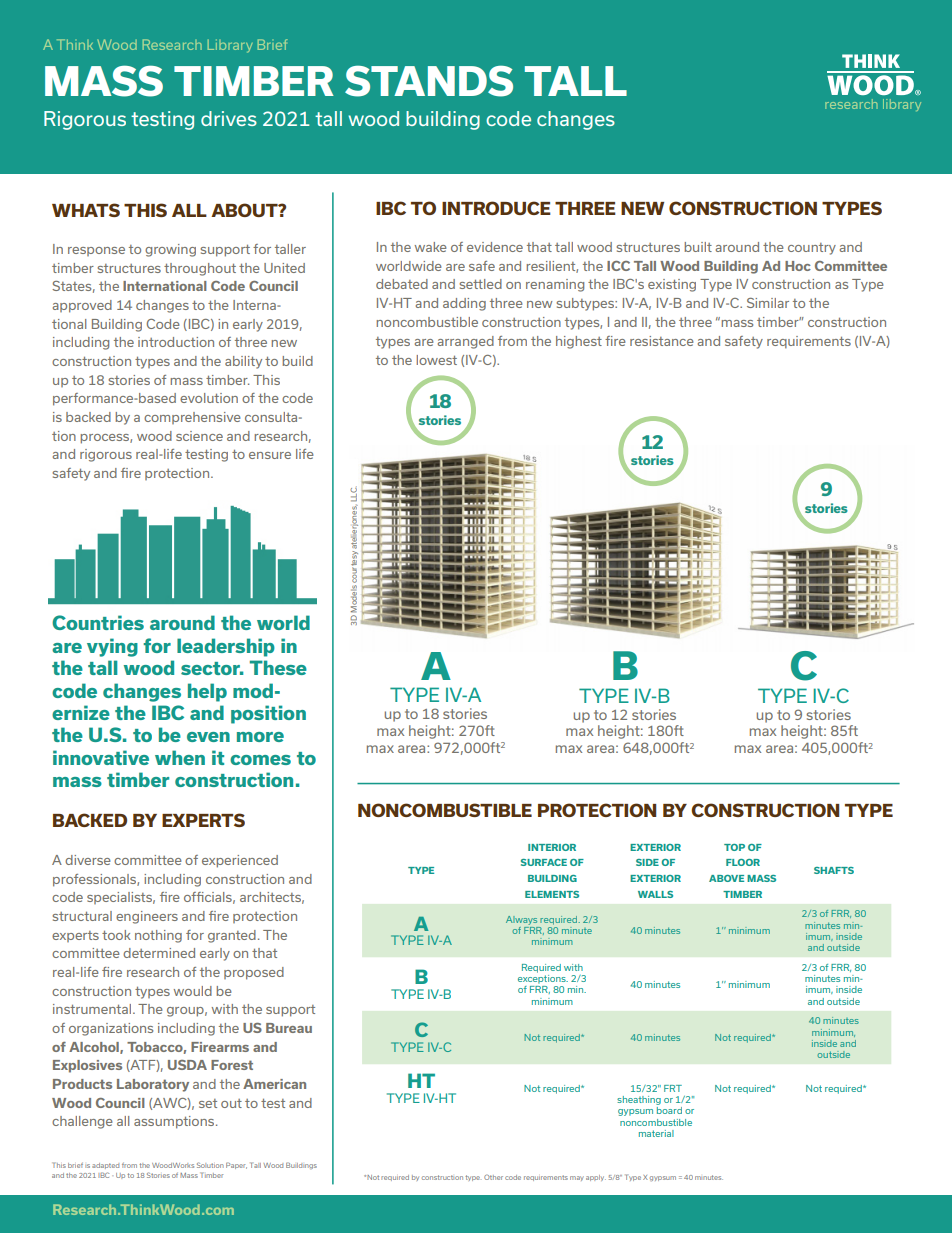 This image has width=952, height=1233. What do you see at coordinates (429, 81) in the image?
I see `STANDS` at bounding box center [429, 81].
